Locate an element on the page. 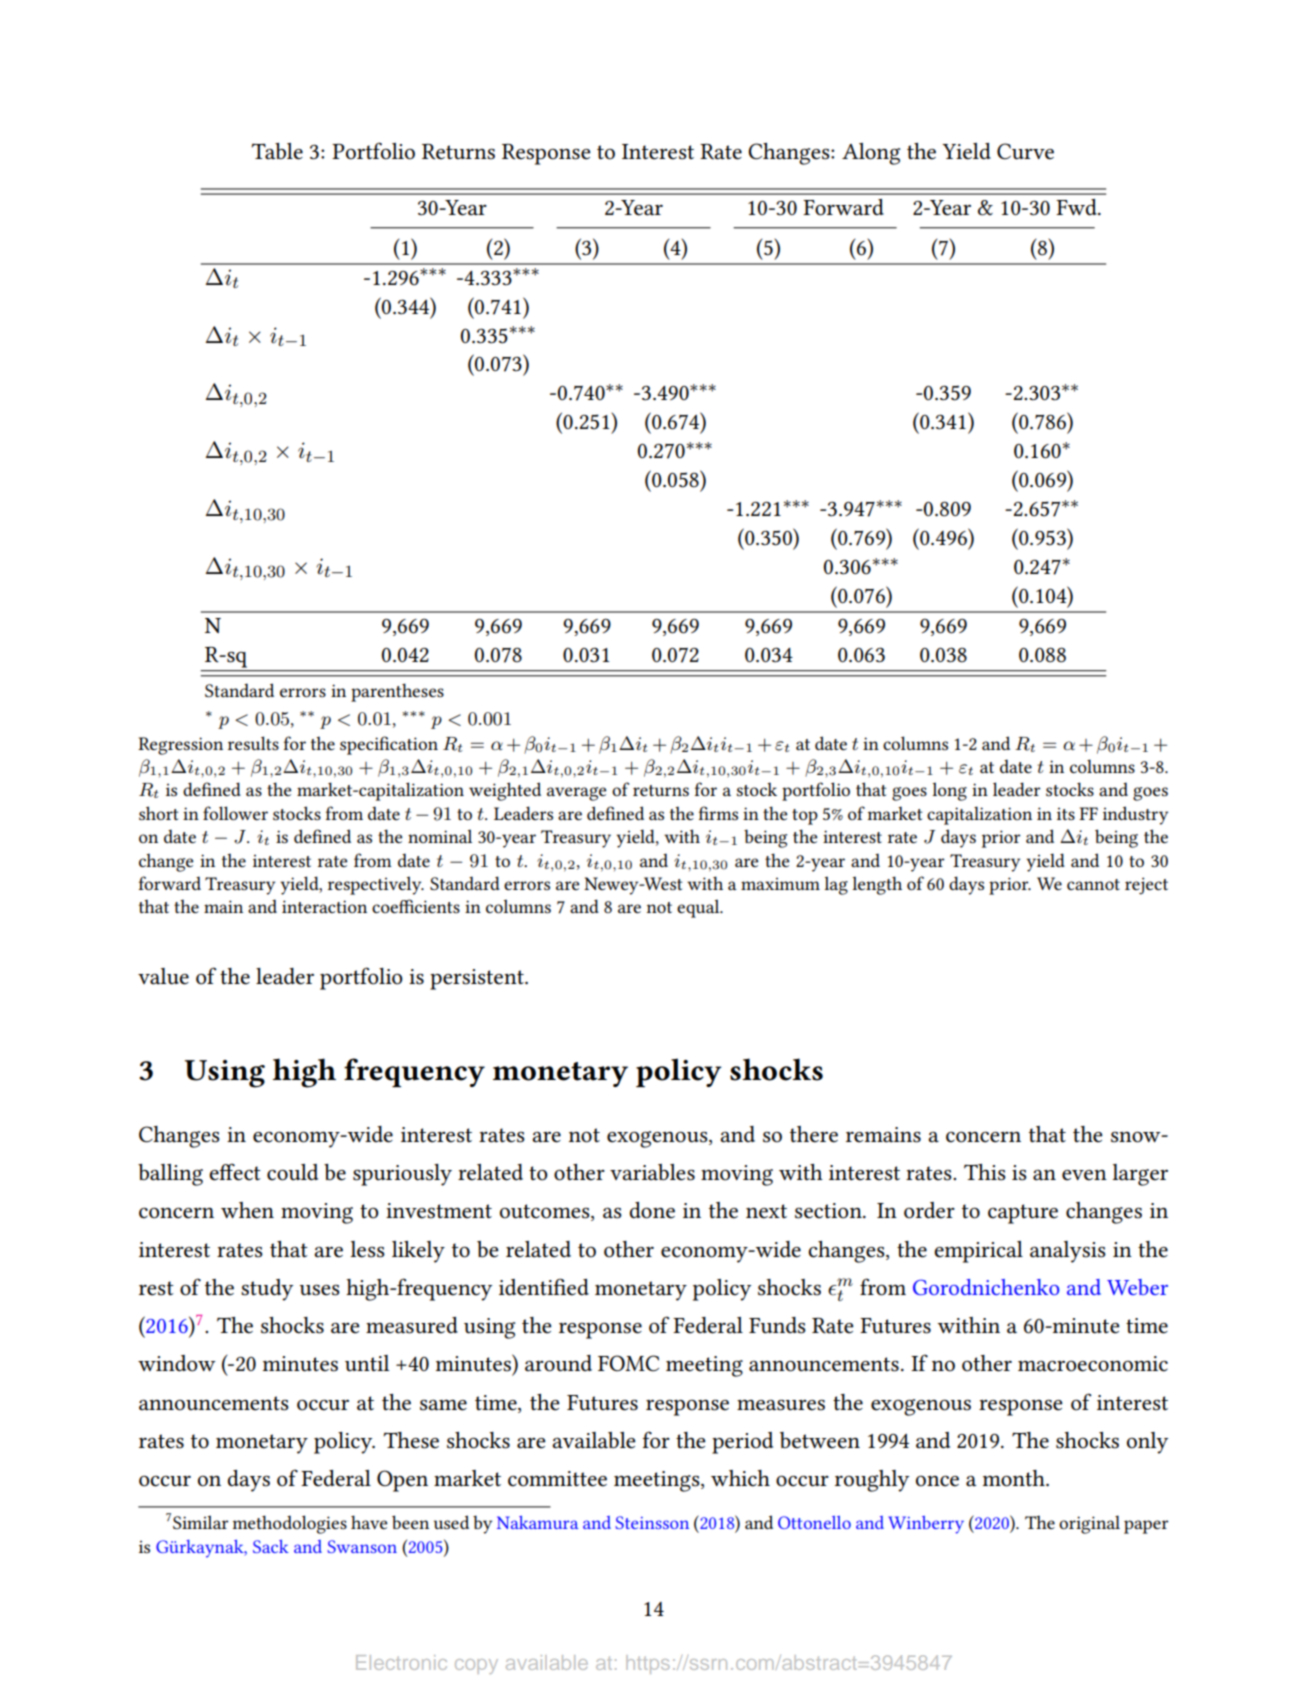 This page has width=1307, height=1691. its is located at coordinates (1066, 814).
